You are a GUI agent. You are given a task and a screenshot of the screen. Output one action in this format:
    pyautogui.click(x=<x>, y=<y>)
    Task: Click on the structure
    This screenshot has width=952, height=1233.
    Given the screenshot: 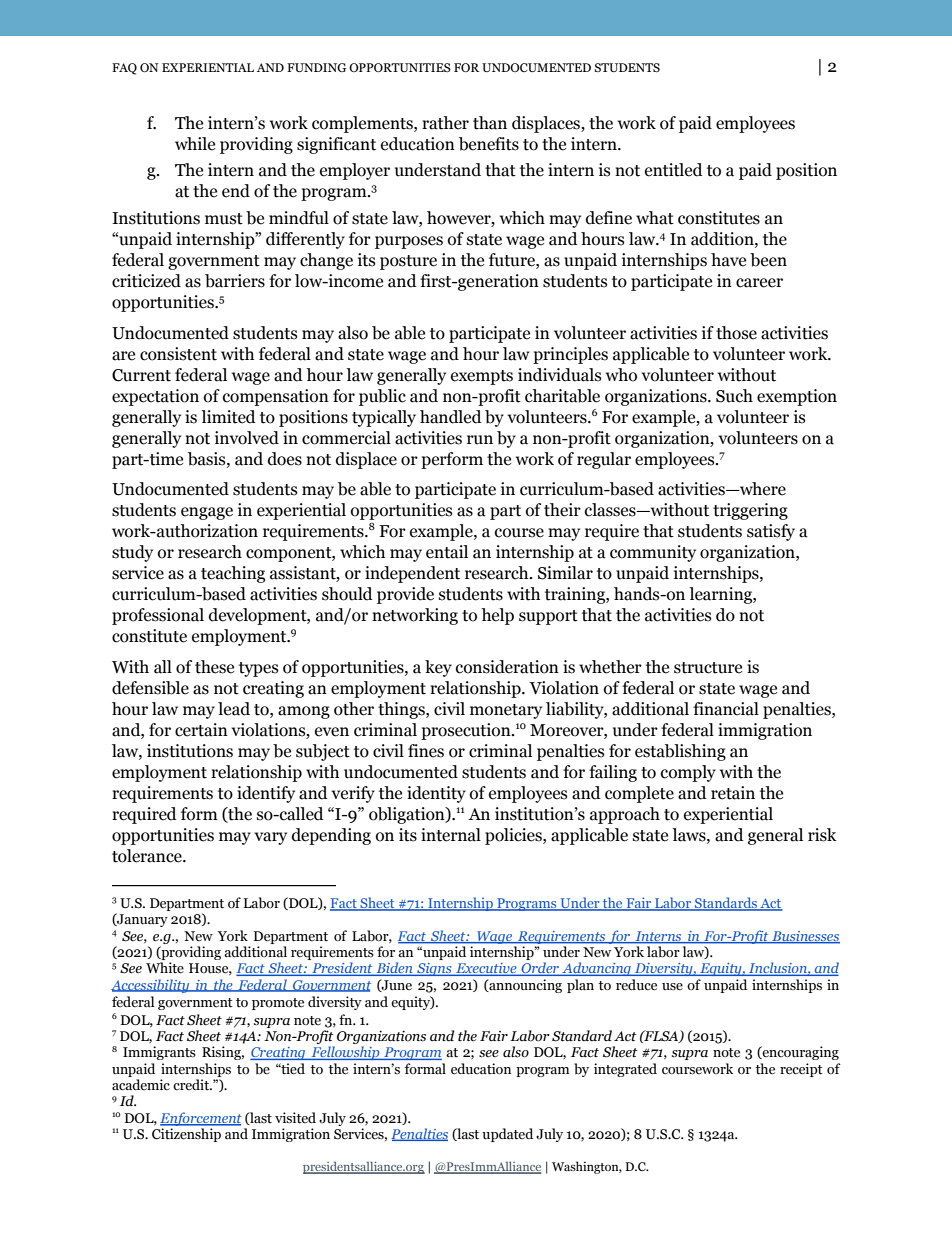 What is the action you would take?
    pyautogui.click(x=708, y=668)
